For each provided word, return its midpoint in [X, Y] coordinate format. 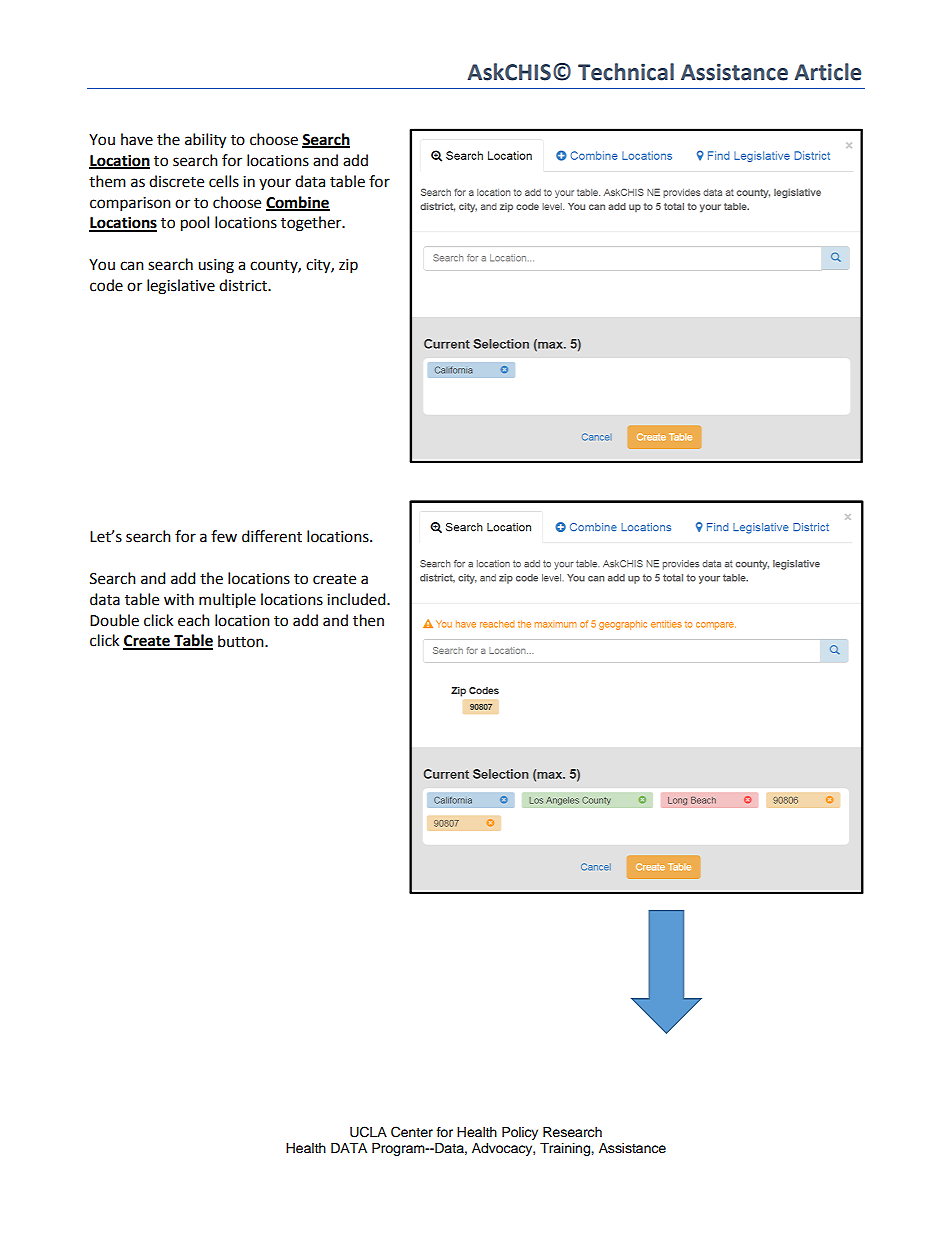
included [357, 599]
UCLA [368, 1132]
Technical [626, 72]
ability [205, 141]
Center [412, 1132]
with [179, 599]
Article [827, 72]
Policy [520, 1133]
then [368, 620]
